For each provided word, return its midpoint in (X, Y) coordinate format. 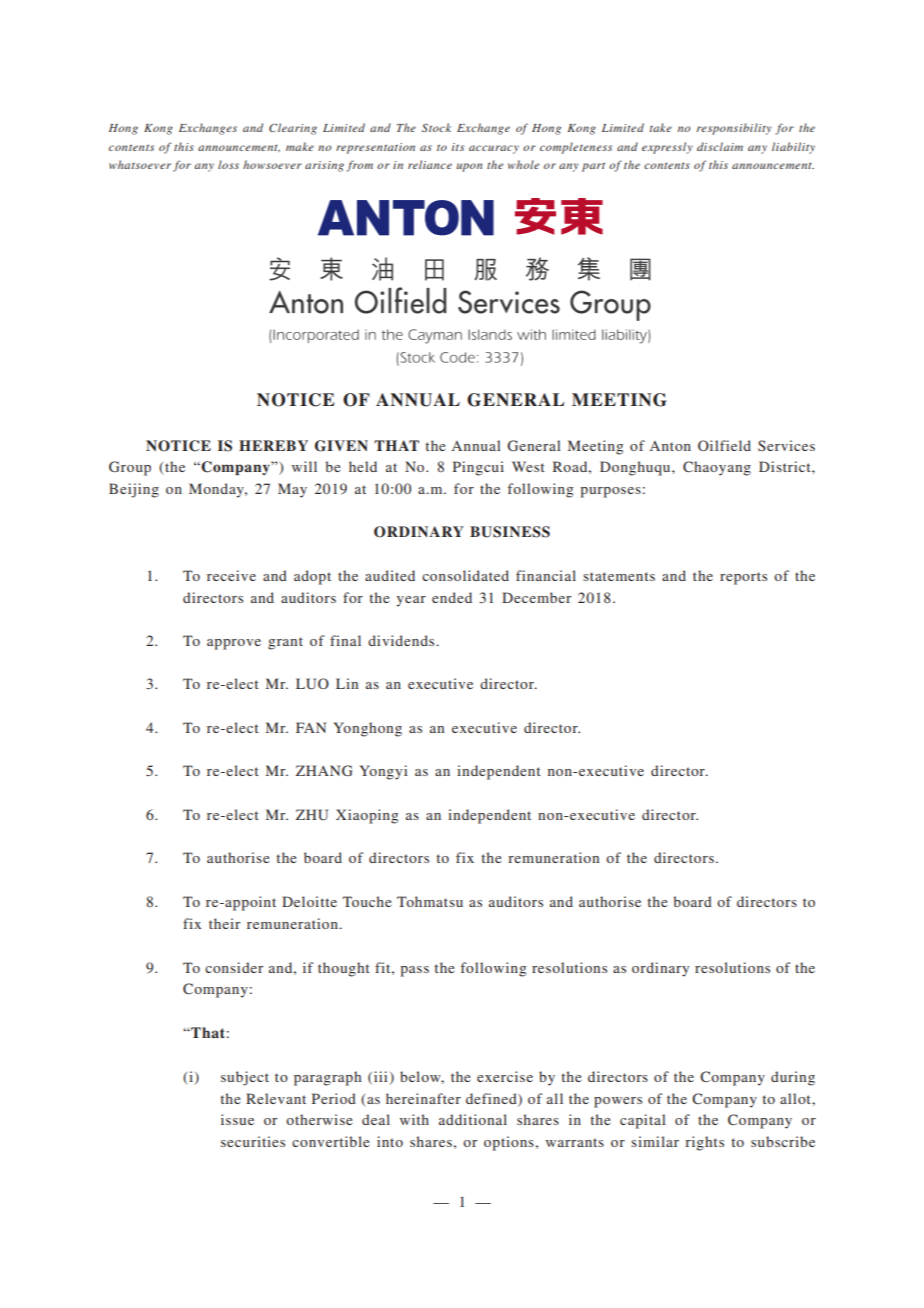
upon (469, 167)
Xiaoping (367, 816)
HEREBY (273, 445)
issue (237, 1119)
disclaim (720, 146)
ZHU (312, 815)
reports (743, 578)
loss (228, 164)
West (528, 466)
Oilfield (724, 445)
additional (473, 1119)
